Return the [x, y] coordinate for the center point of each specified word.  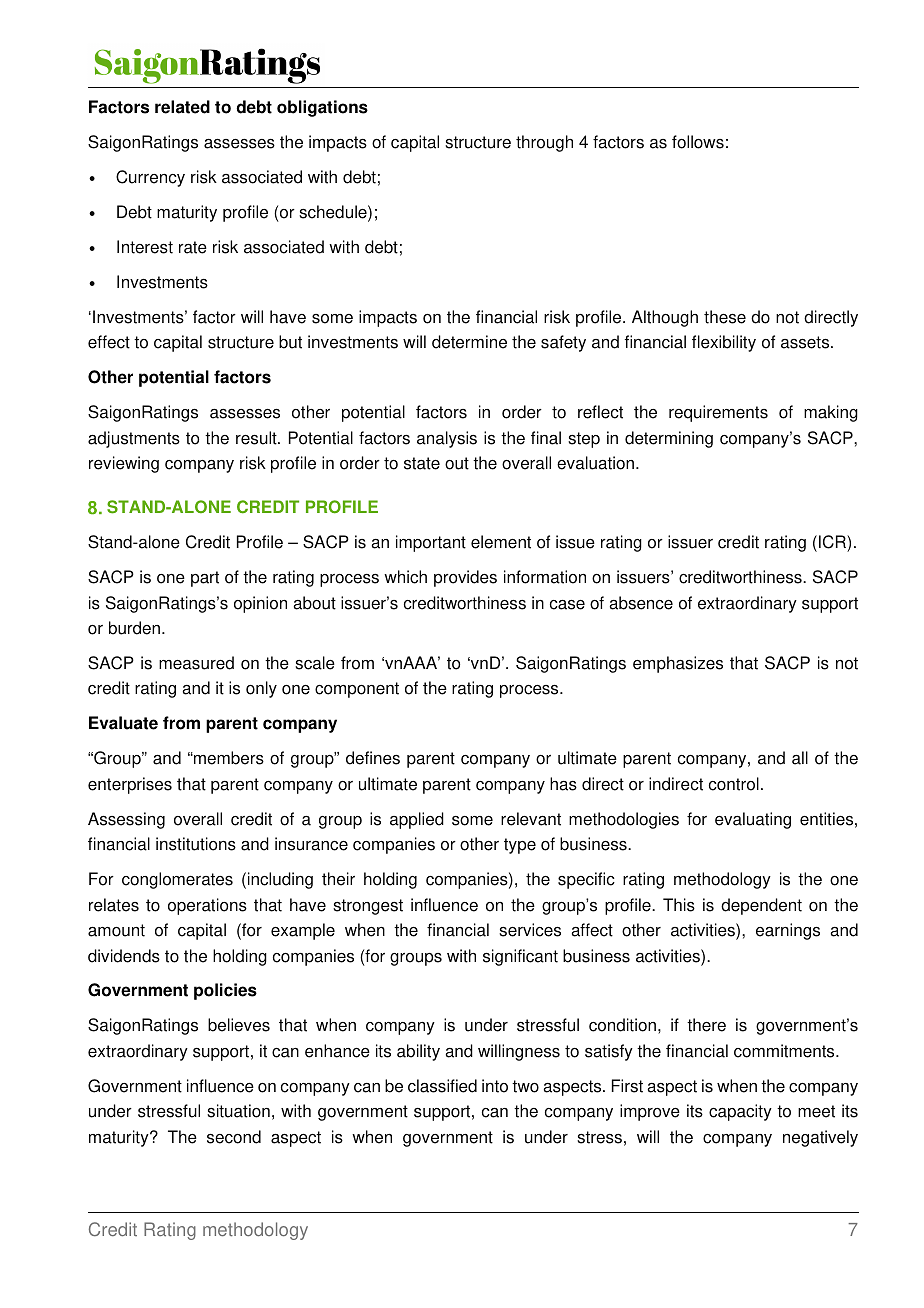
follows [698, 142]
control [734, 784]
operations [207, 906]
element [501, 542]
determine [469, 342]
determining [669, 439]
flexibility [724, 343]
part [205, 579]
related [182, 107]
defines [373, 758]
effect [109, 342]
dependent [761, 906]
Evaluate [123, 723]
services [530, 930]
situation [238, 1111]
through [544, 143]
